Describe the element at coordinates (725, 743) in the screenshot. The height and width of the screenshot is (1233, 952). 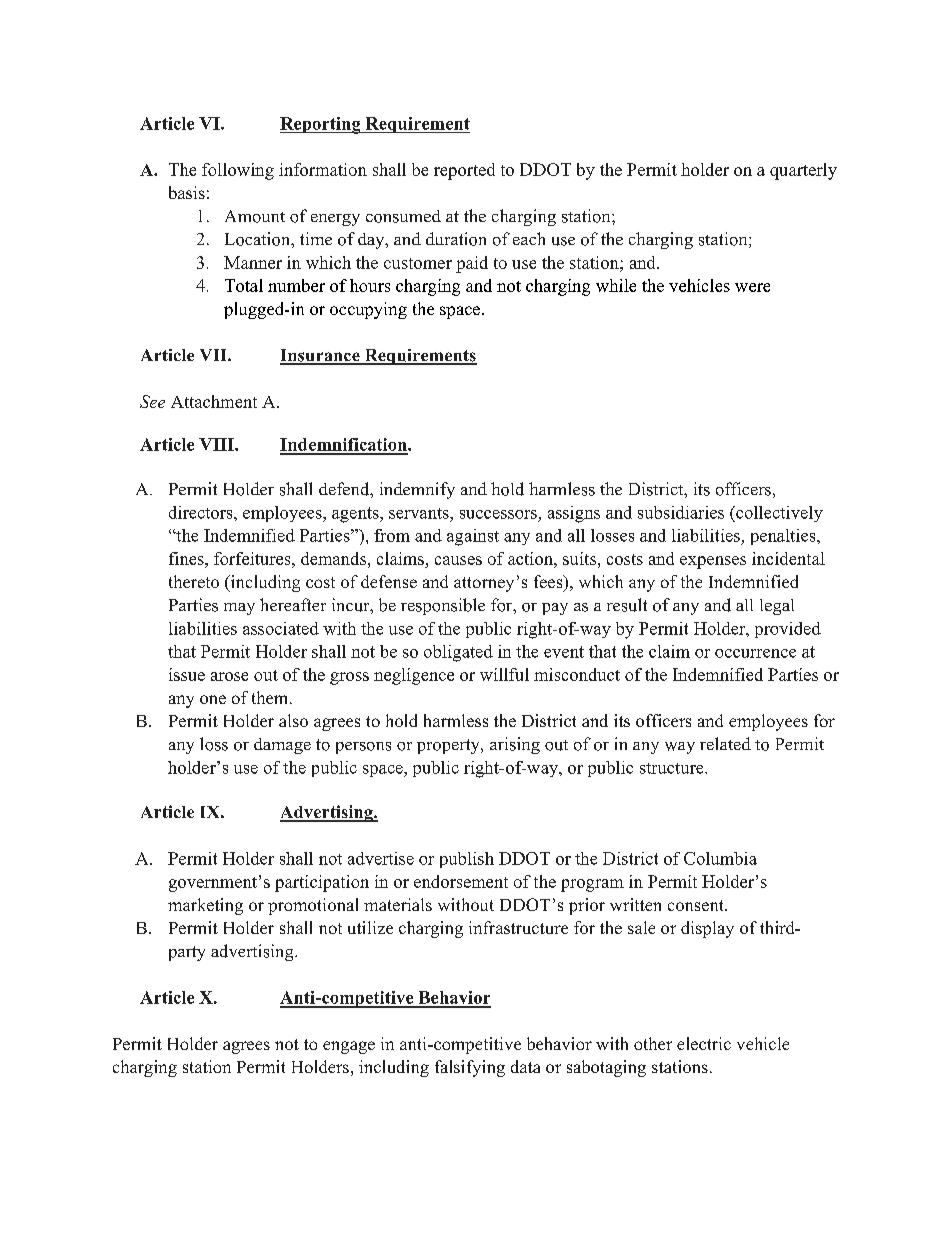
I see `related` at that location.
